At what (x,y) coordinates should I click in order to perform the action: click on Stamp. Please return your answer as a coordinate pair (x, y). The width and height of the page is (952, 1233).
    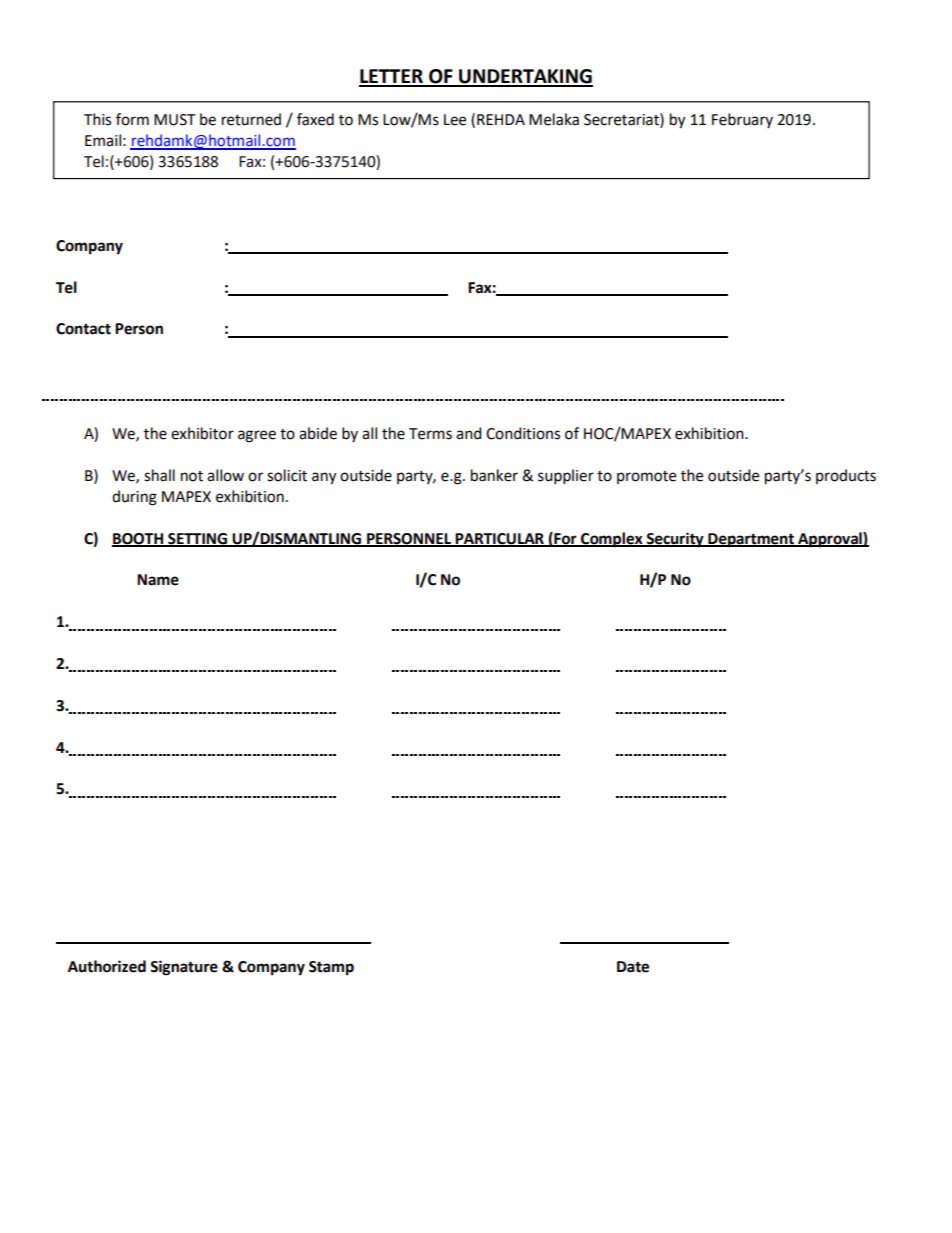
    Looking at the image, I should click on (331, 968).
